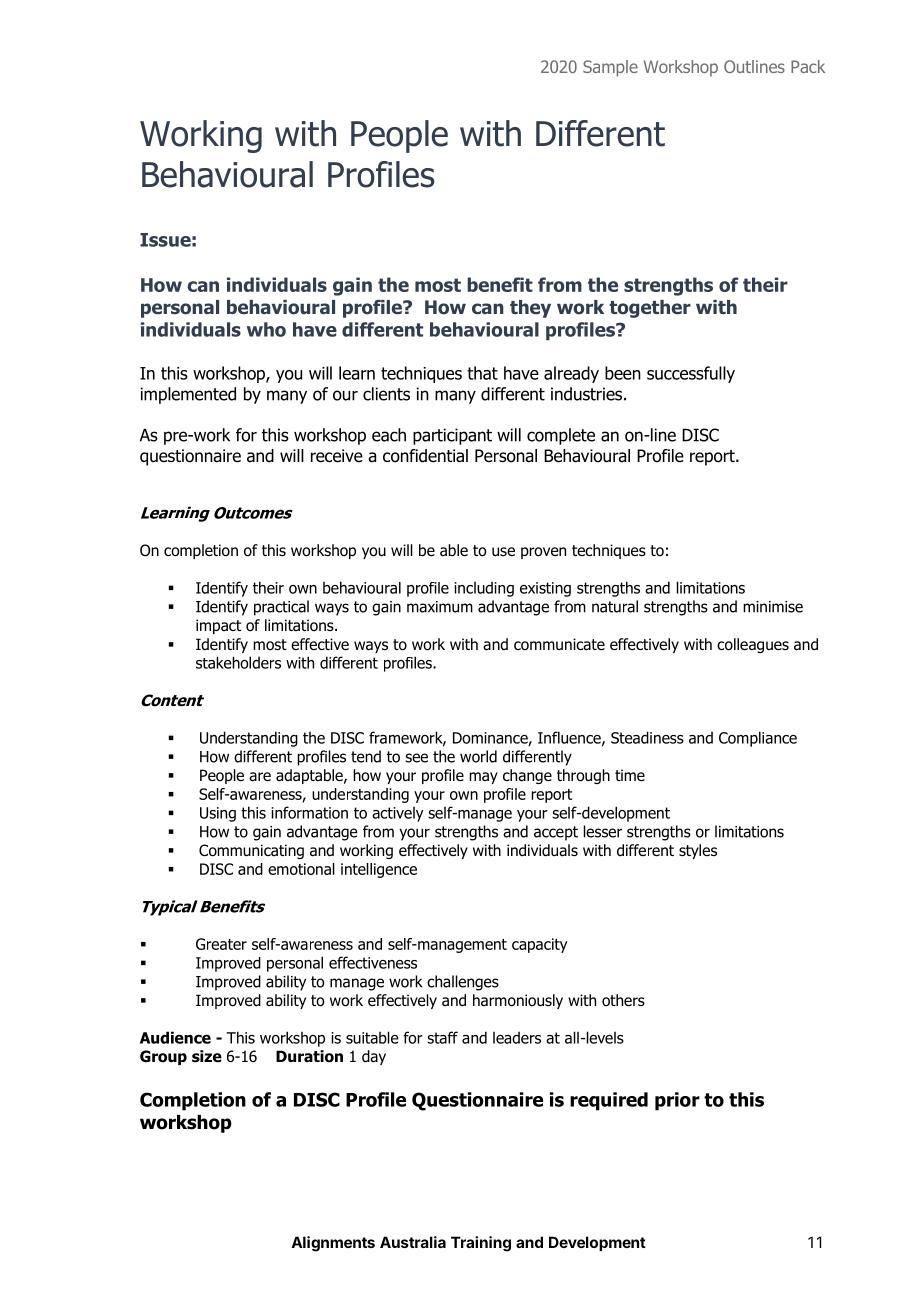  Describe the element at coordinates (753, 645) in the document. I see `colleagues` at that location.
